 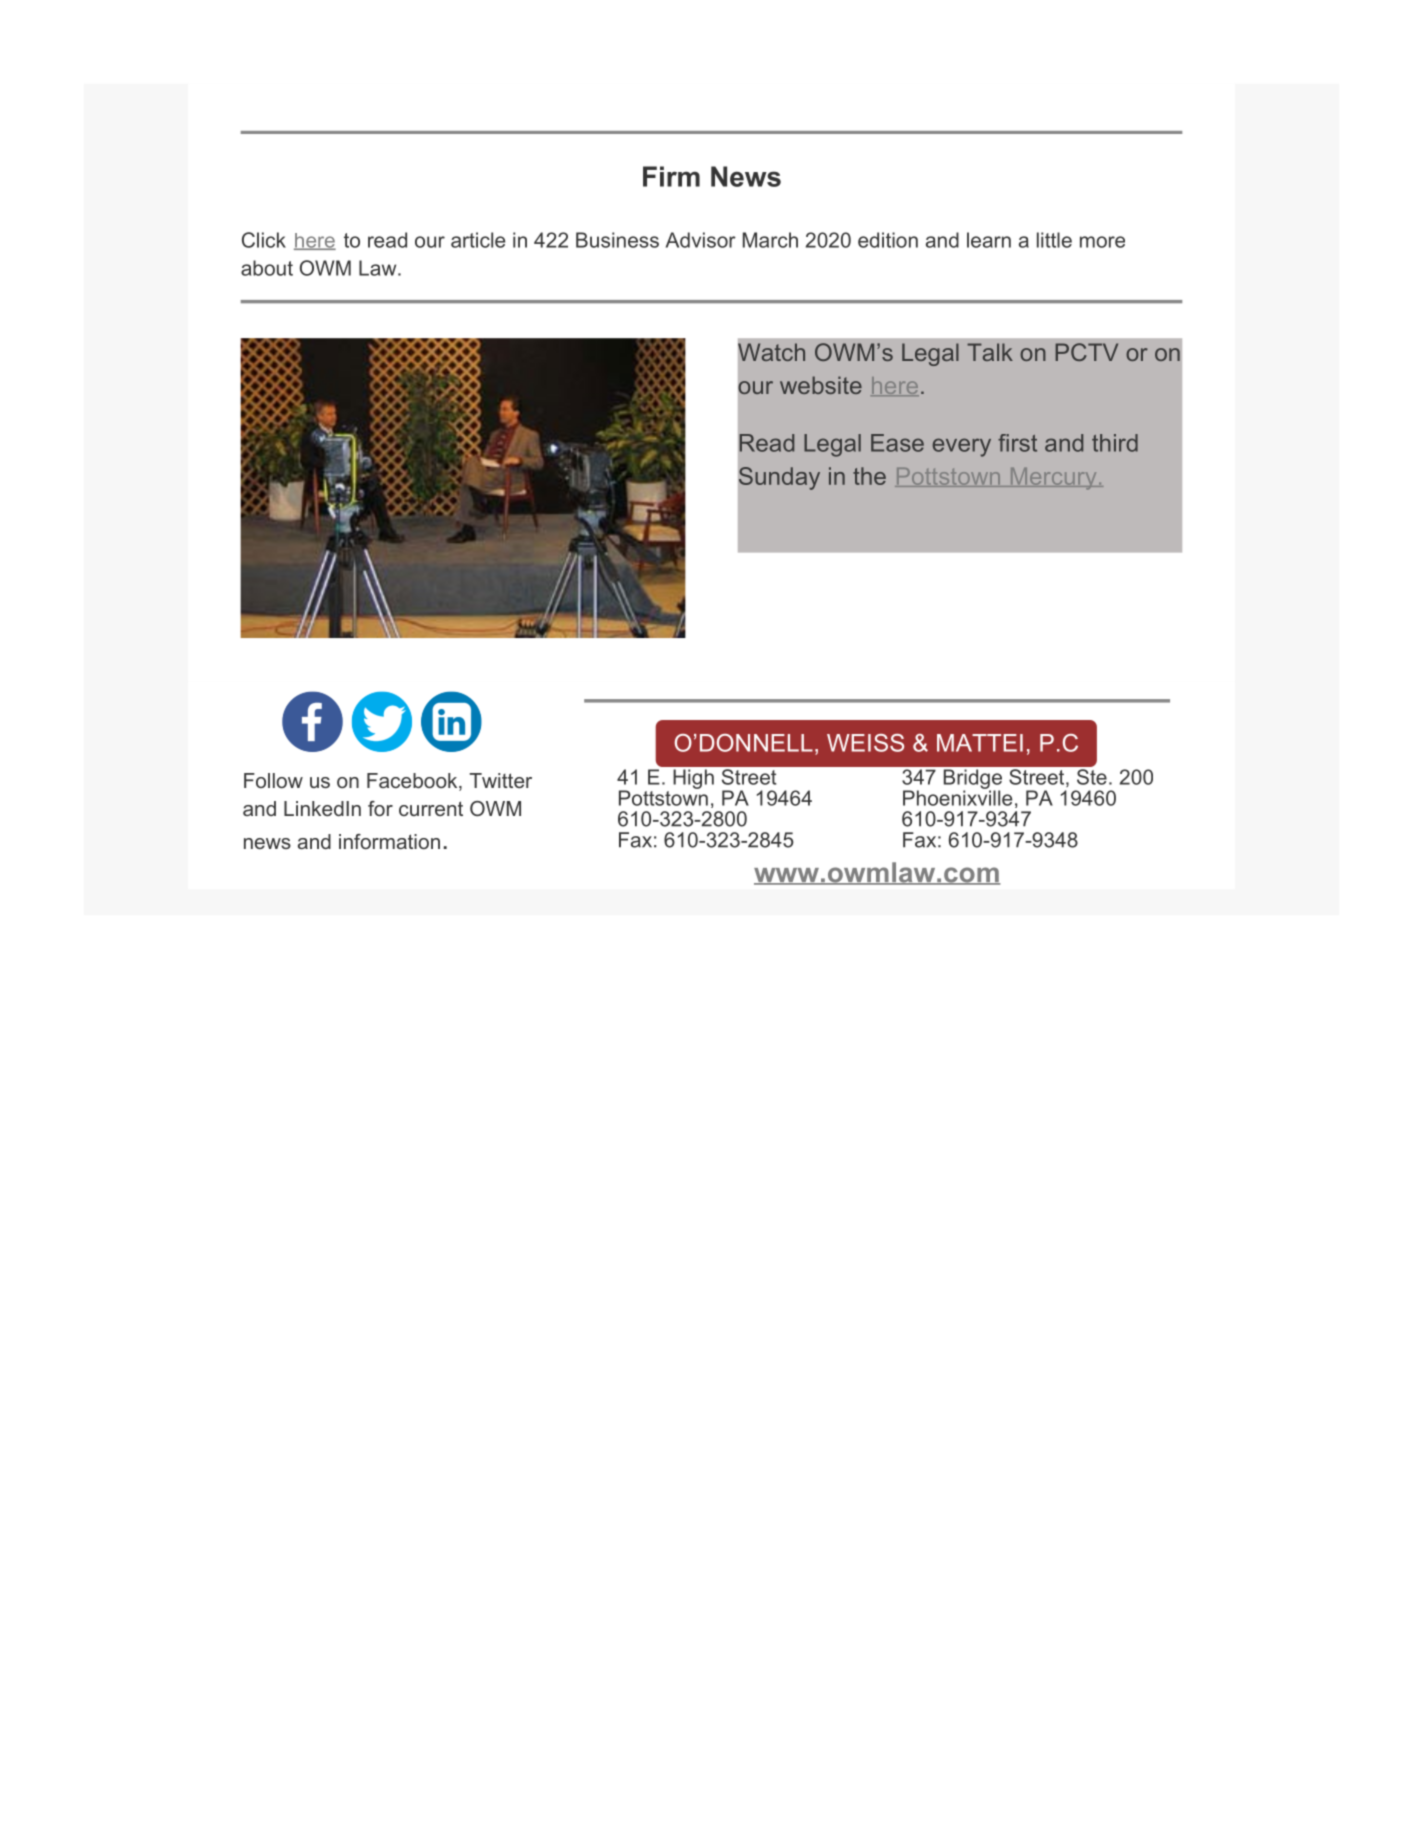 I want to click on Click, so click(x=264, y=240).
